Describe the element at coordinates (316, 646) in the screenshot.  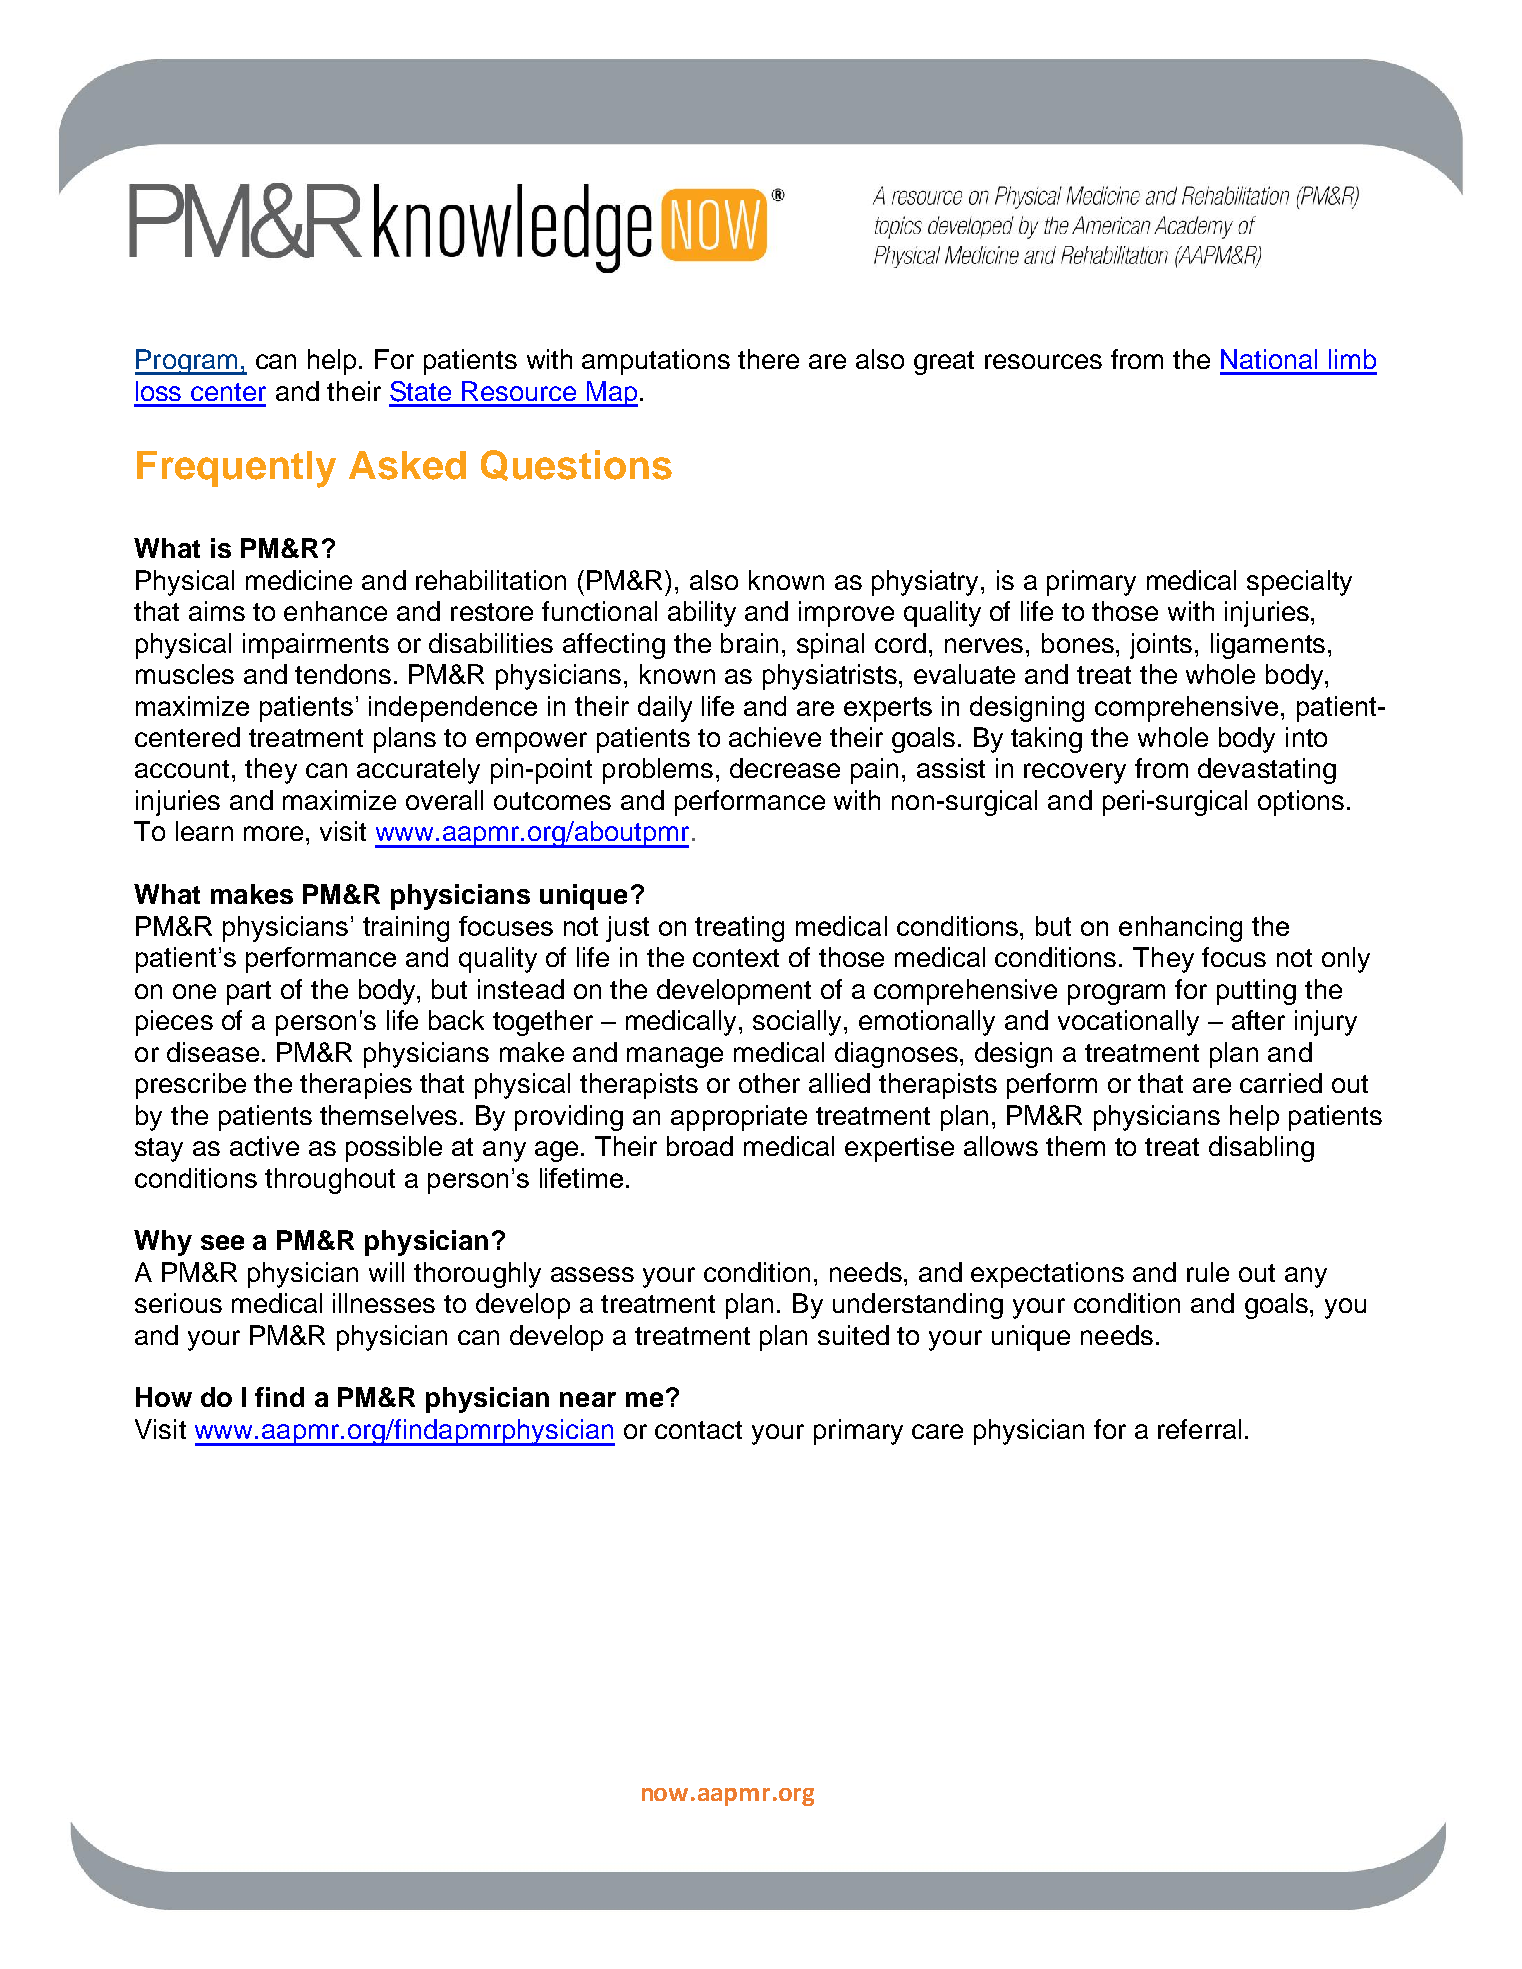
I see `impairments` at that location.
